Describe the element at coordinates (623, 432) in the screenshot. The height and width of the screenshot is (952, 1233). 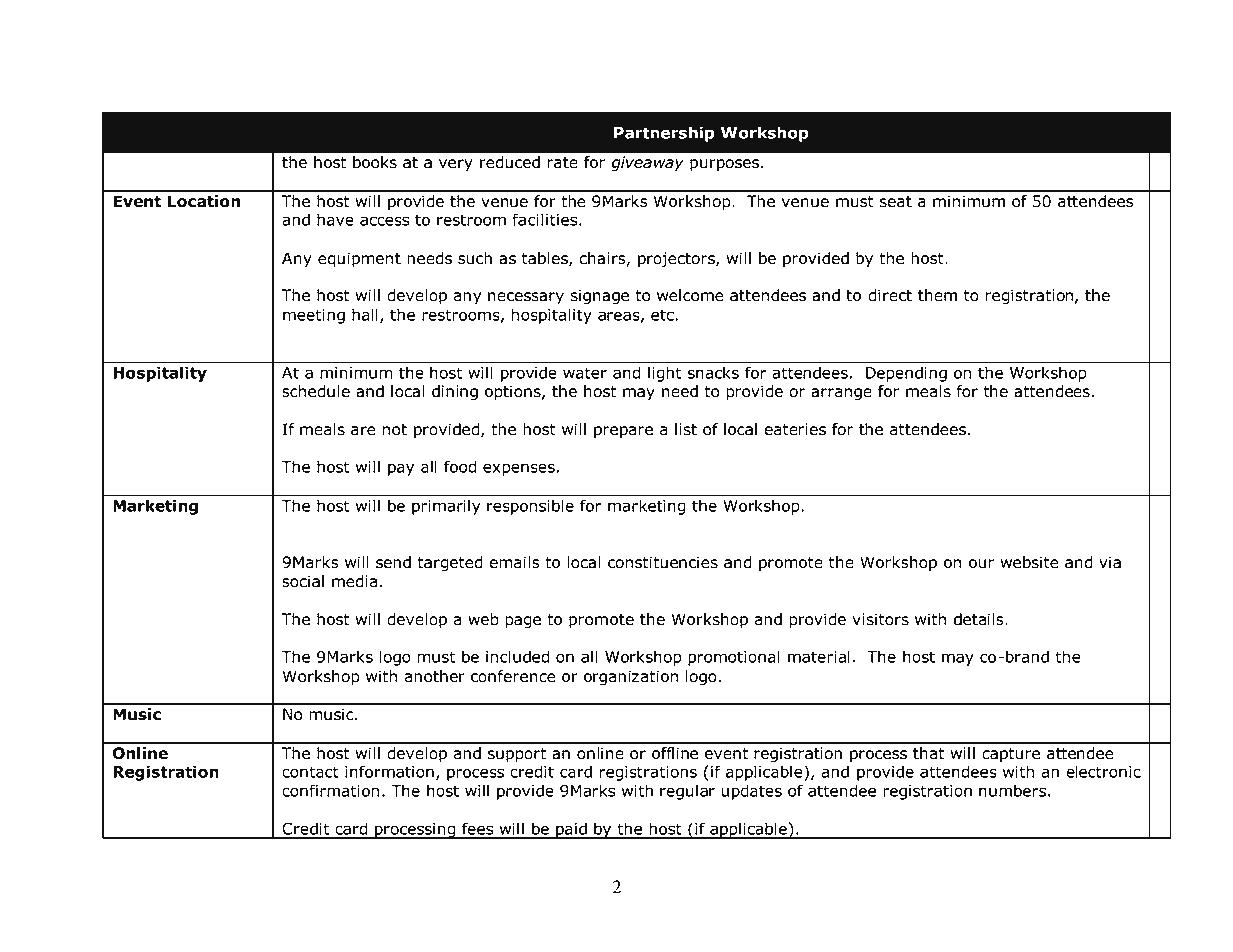
I see `prepare` at that location.
